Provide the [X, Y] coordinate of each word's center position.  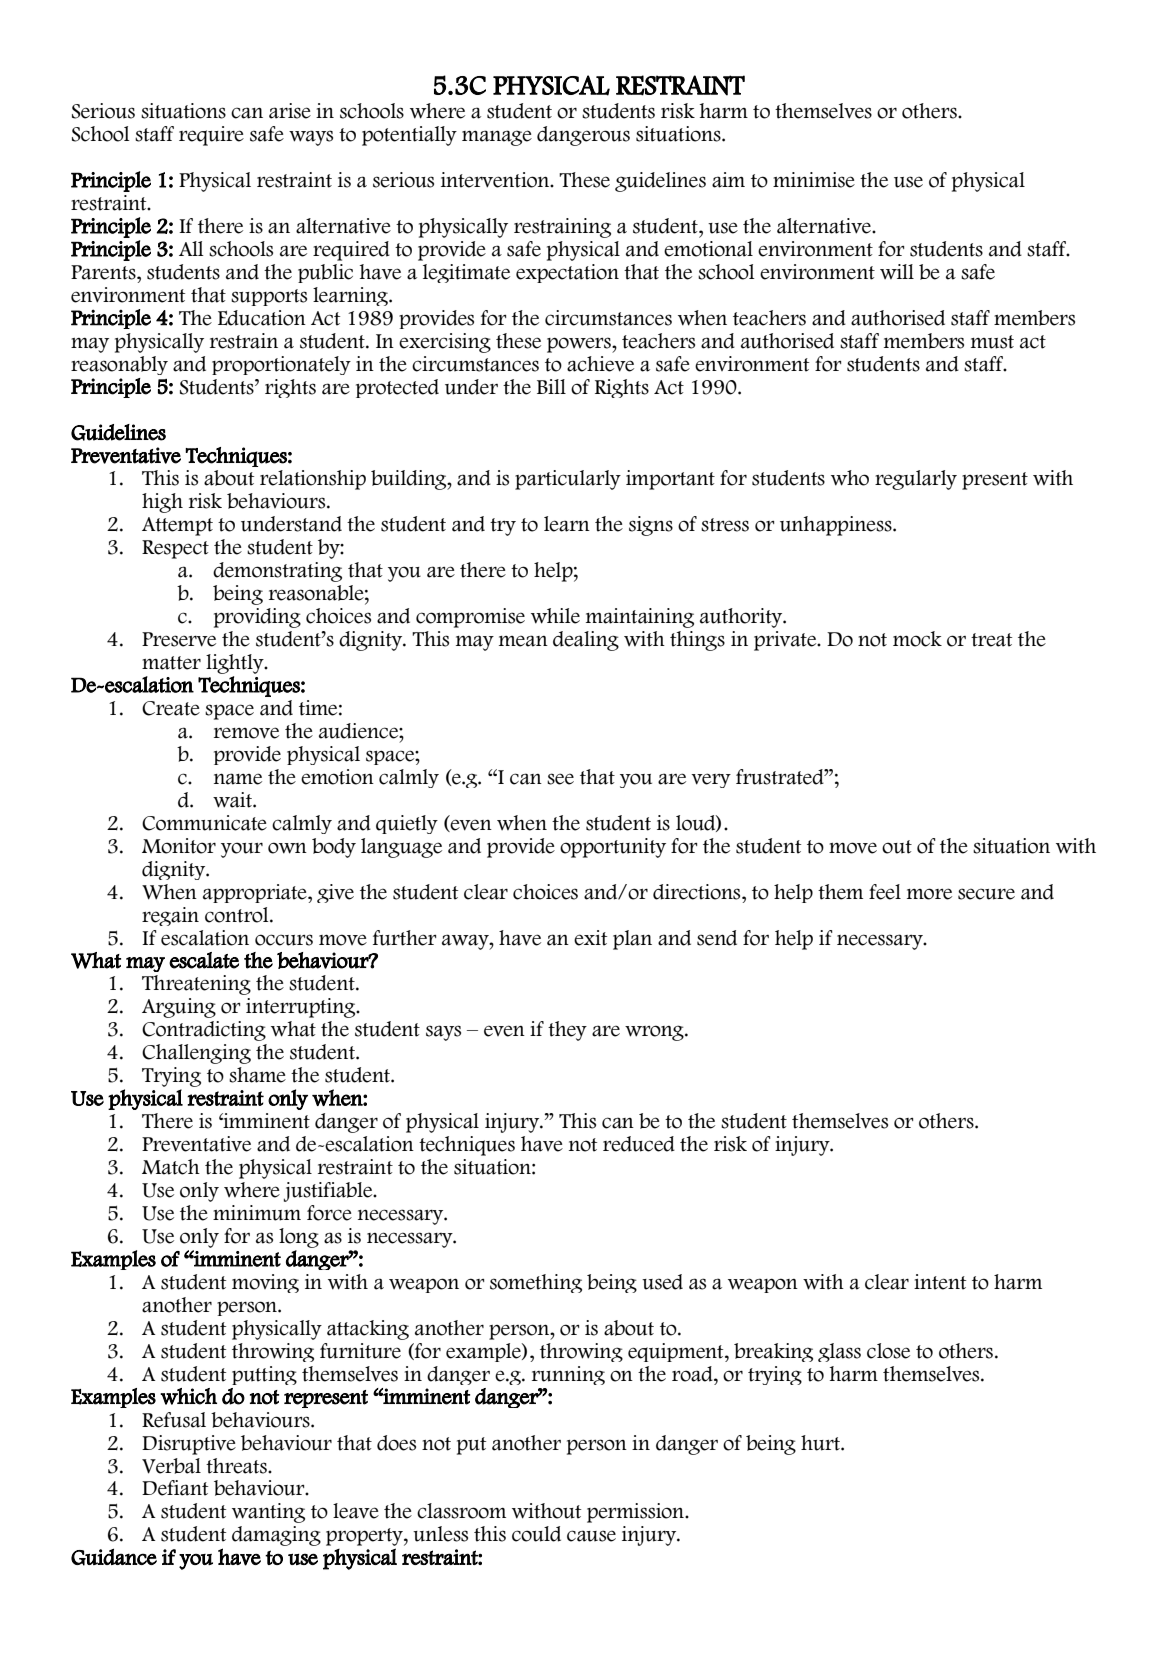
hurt [821, 1443]
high [162, 503]
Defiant [175, 1488]
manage [497, 138]
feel [885, 892]
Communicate [204, 823]
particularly [568, 480]
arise [290, 111]
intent [940, 1282]
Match [171, 1167]
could [536, 1534]
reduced [639, 1144]
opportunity [613, 848]
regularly [916, 480]
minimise [814, 180]
